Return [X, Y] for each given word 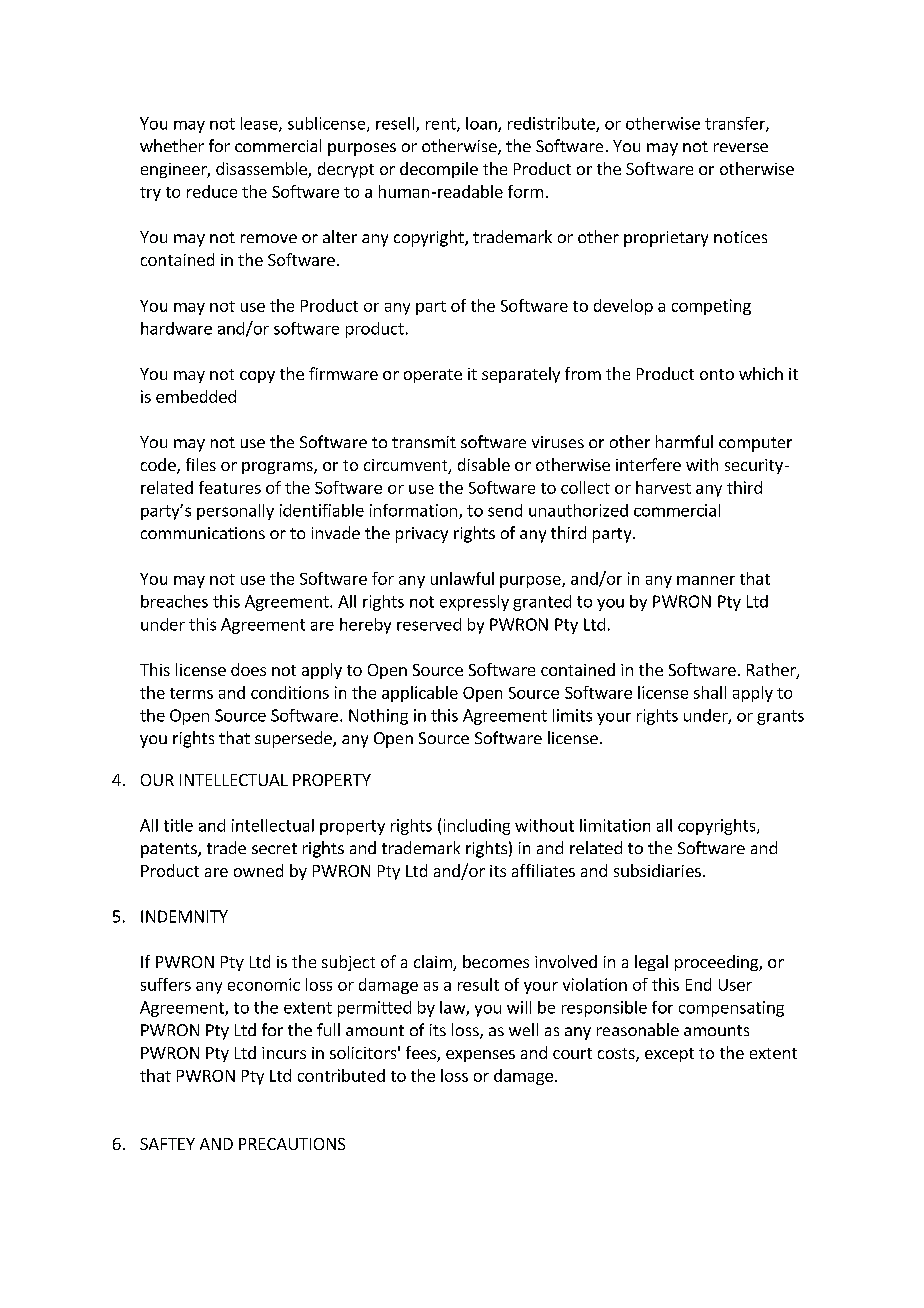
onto [717, 374]
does [248, 669]
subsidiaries [657, 870]
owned [258, 870]
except [669, 1055]
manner [706, 580]
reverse [741, 147]
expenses [480, 1056]
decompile [439, 170]
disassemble [262, 170]
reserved [429, 624]
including [477, 827]
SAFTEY [167, 1144]
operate [433, 376]
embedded [196, 396]
